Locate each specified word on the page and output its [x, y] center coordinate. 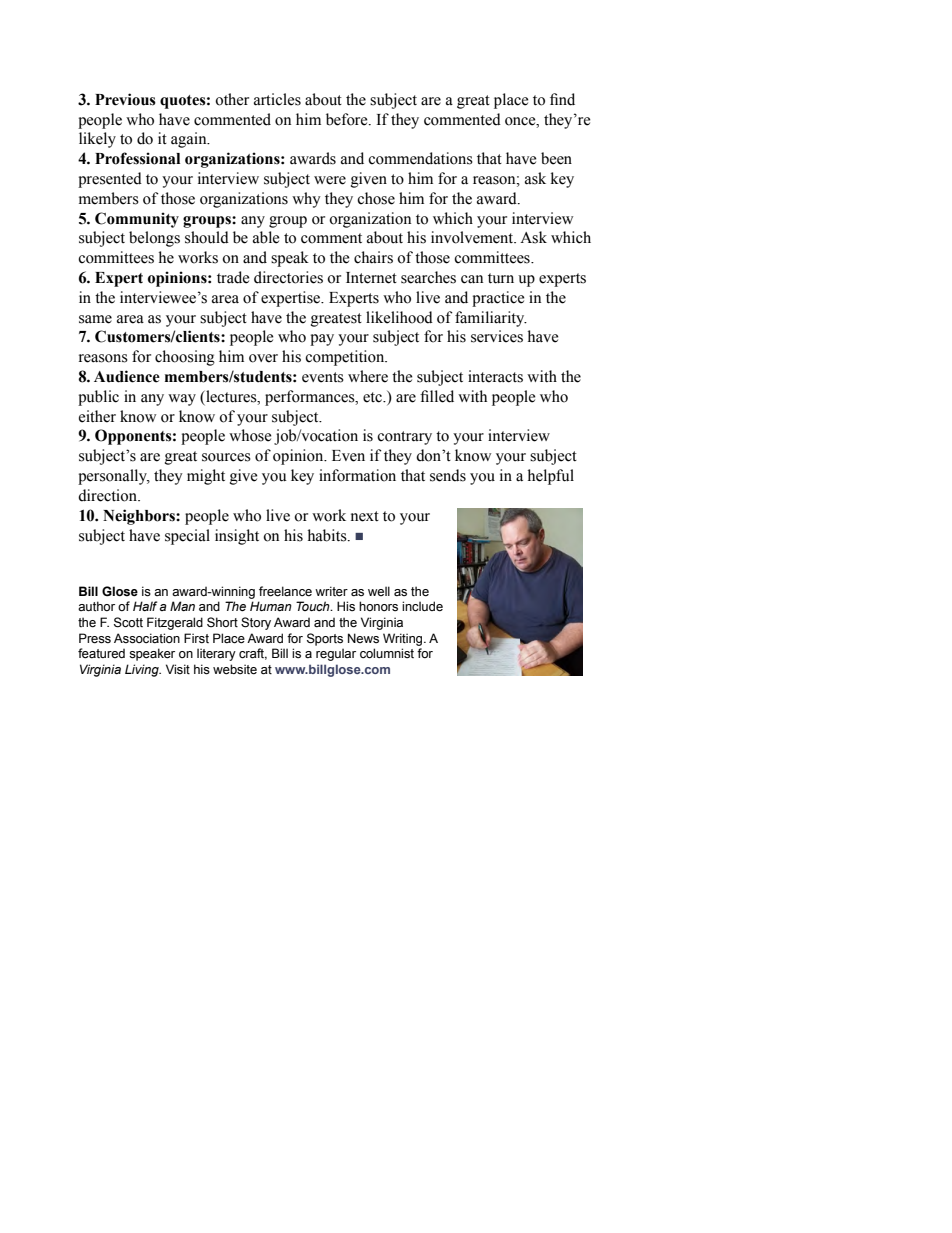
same [95, 319]
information [357, 475]
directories [288, 277]
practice [498, 299]
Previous [125, 99]
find [562, 99]
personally [113, 477]
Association [147, 638]
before [348, 119]
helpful [551, 477]
